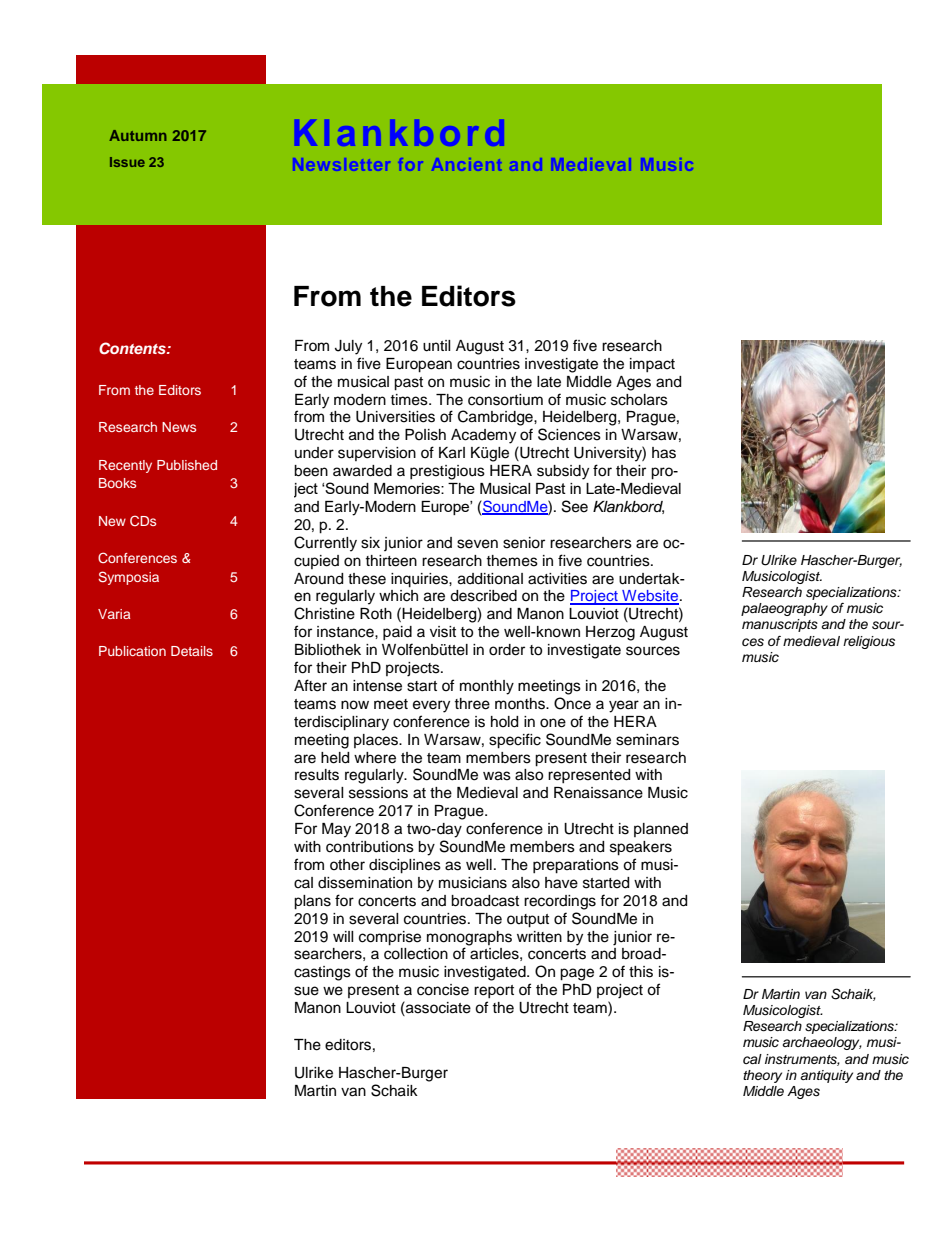 The image size is (952, 1233). I want to click on described, so click(483, 596).
